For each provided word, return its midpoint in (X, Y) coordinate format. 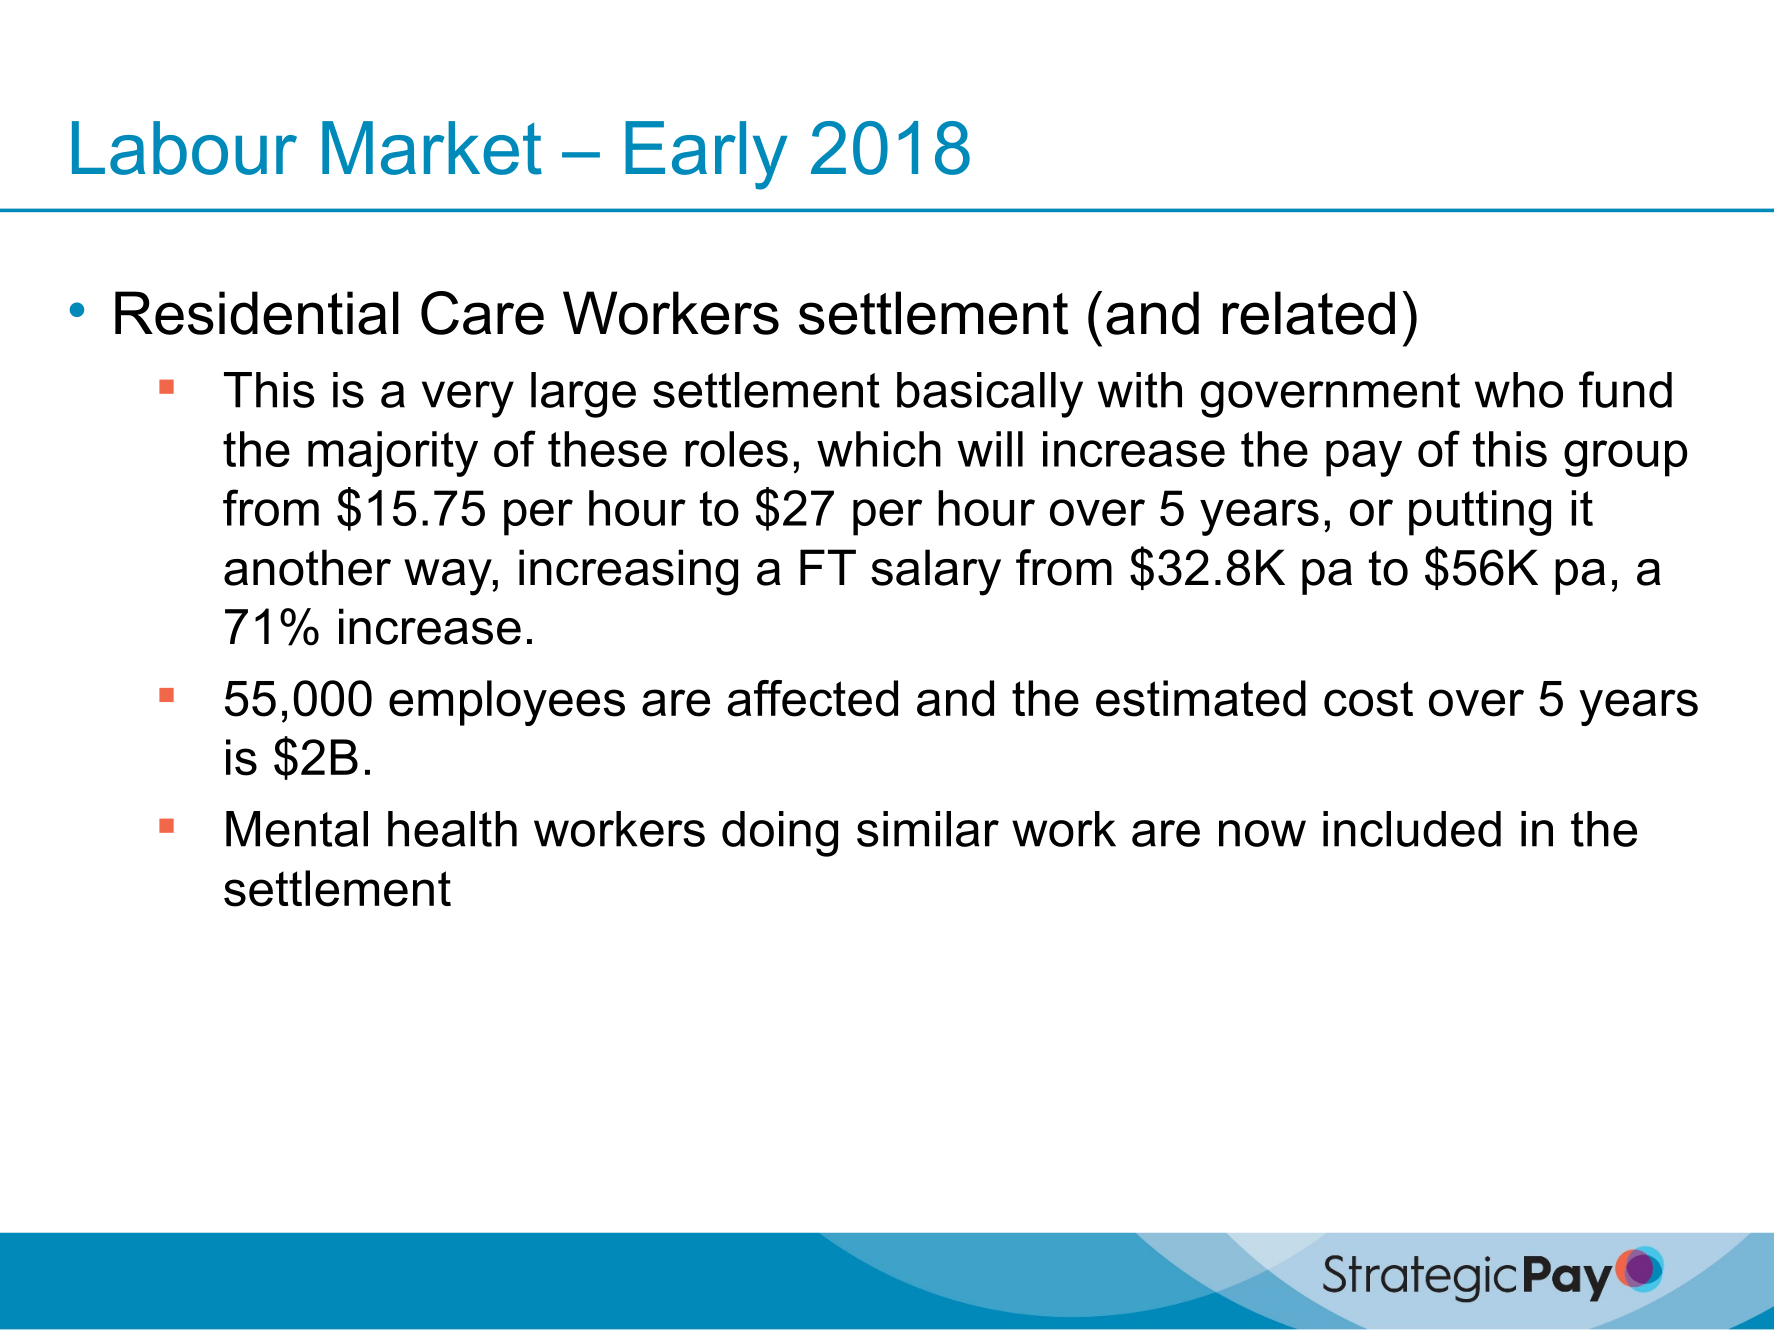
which (879, 449)
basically (990, 395)
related (1309, 313)
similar (928, 829)
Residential (257, 313)
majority (393, 454)
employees (507, 703)
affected (813, 698)
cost (1368, 699)
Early (706, 155)
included (1412, 829)
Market (432, 148)
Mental (297, 829)
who (1519, 390)
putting (1480, 513)
